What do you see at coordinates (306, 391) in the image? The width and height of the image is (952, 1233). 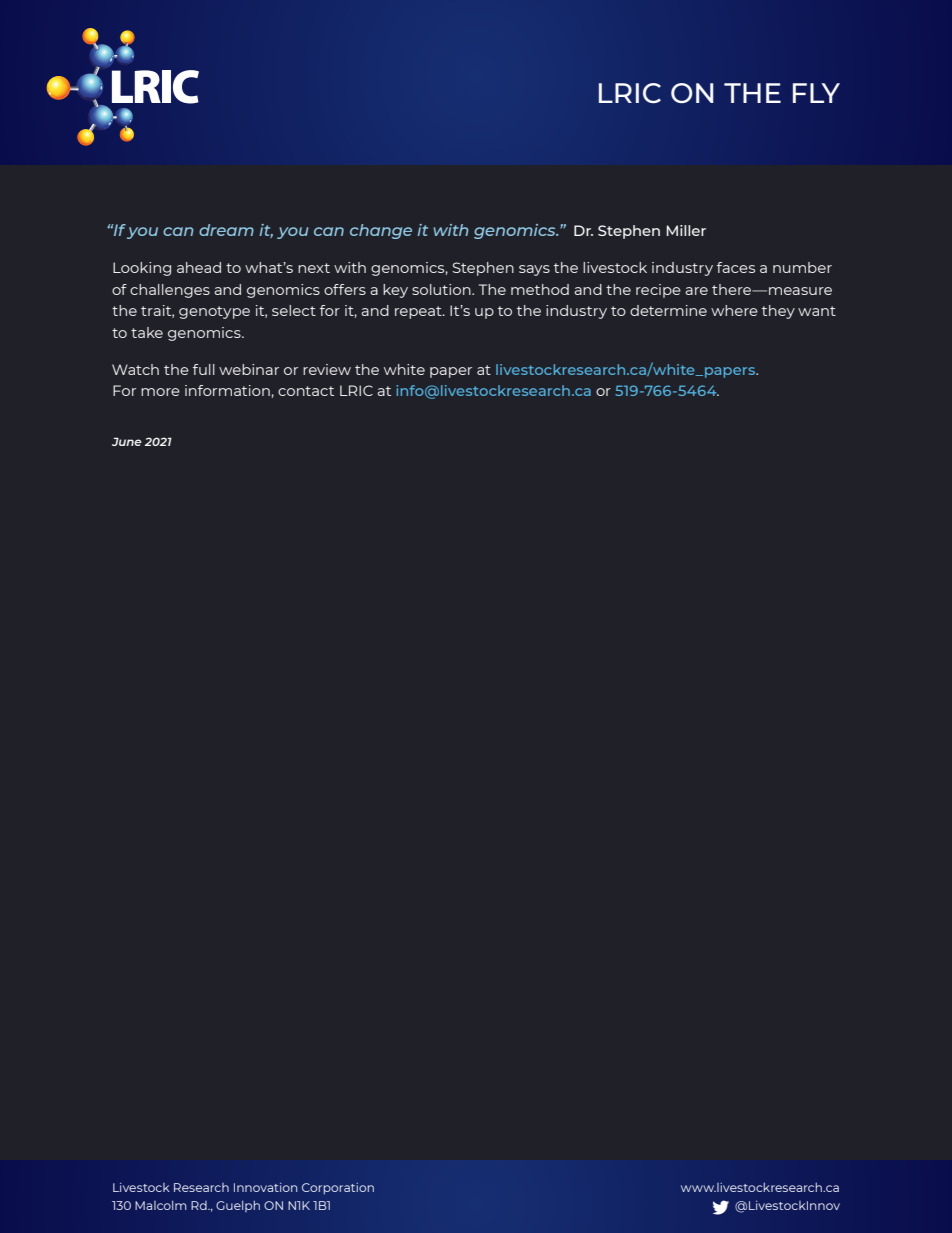 I see `contact` at bounding box center [306, 391].
